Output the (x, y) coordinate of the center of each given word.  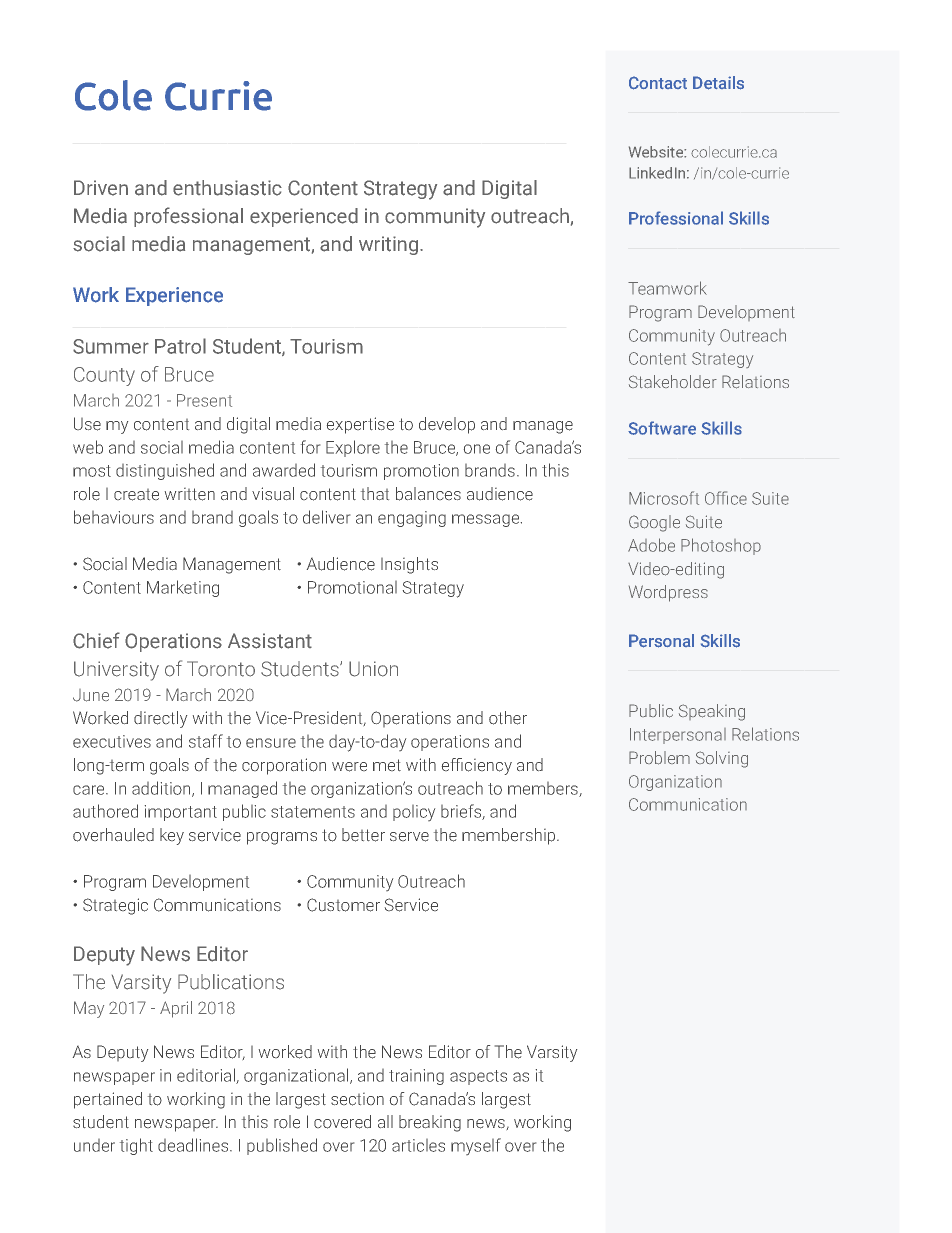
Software (662, 428)
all (385, 1121)
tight (136, 1146)
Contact (658, 83)
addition (162, 789)
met (387, 765)
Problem (659, 758)
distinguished (165, 471)
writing (388, 245)
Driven (101, 188)
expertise (360, 425)
